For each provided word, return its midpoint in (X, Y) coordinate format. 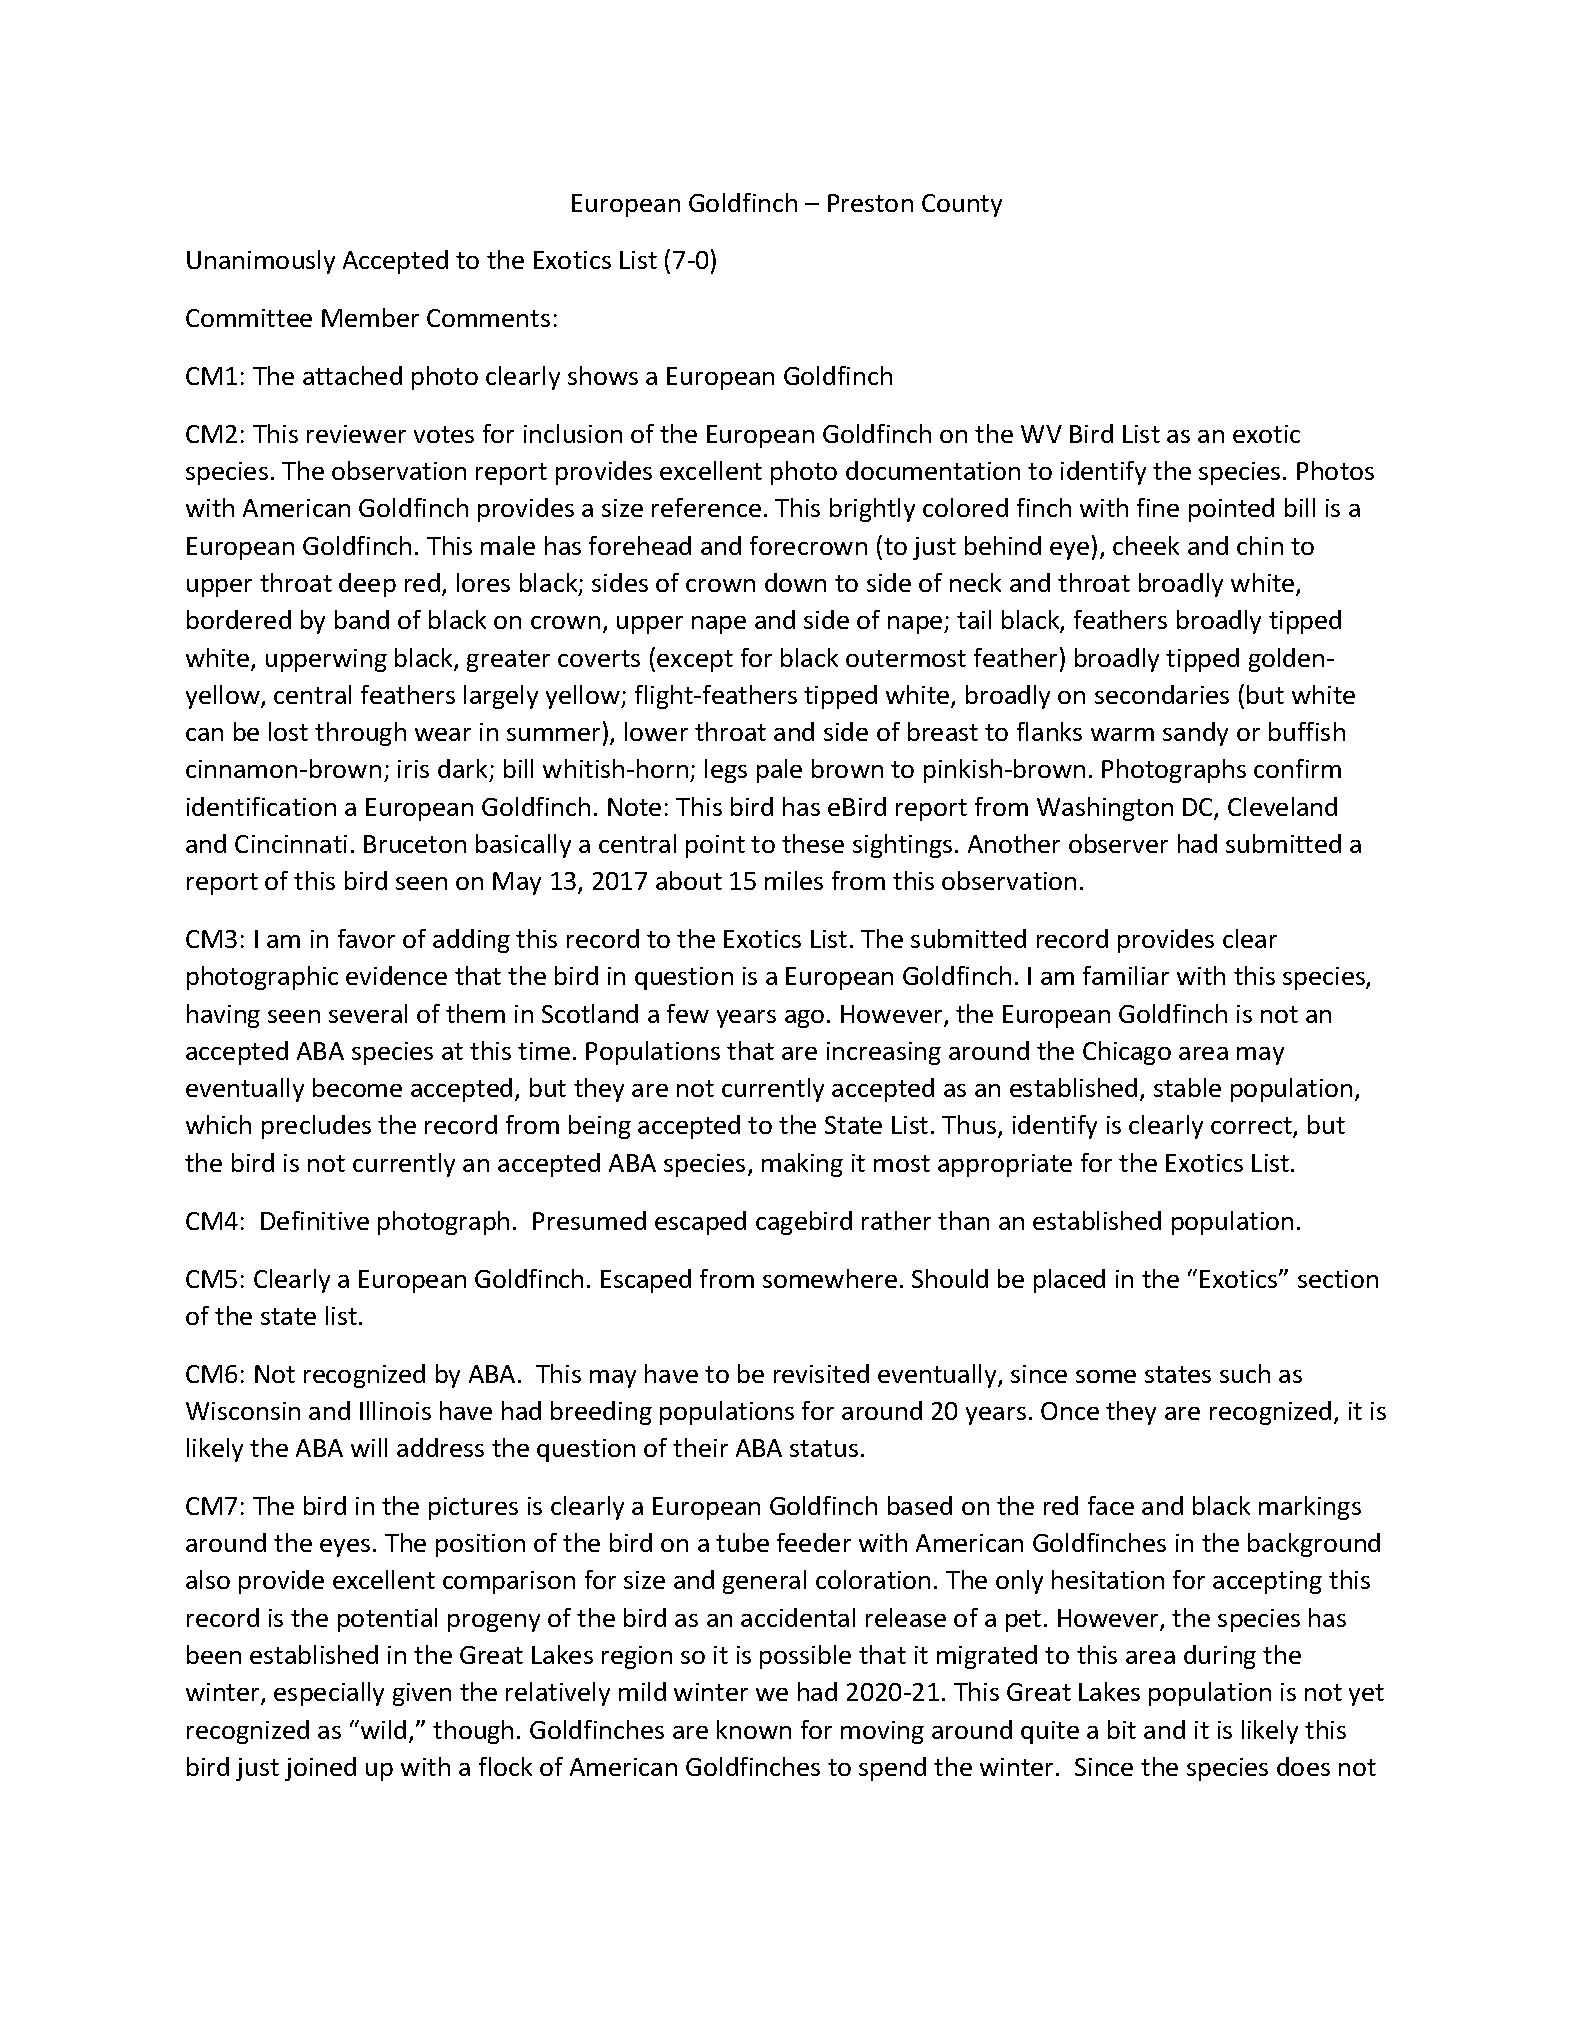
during (1220, 1657)
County (962, 205)
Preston (870, 203)
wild (383, 1729)
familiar (1126, 975)
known (754, 1729)
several (368, 1013)
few (688, 1013)
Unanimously (261, 262)
